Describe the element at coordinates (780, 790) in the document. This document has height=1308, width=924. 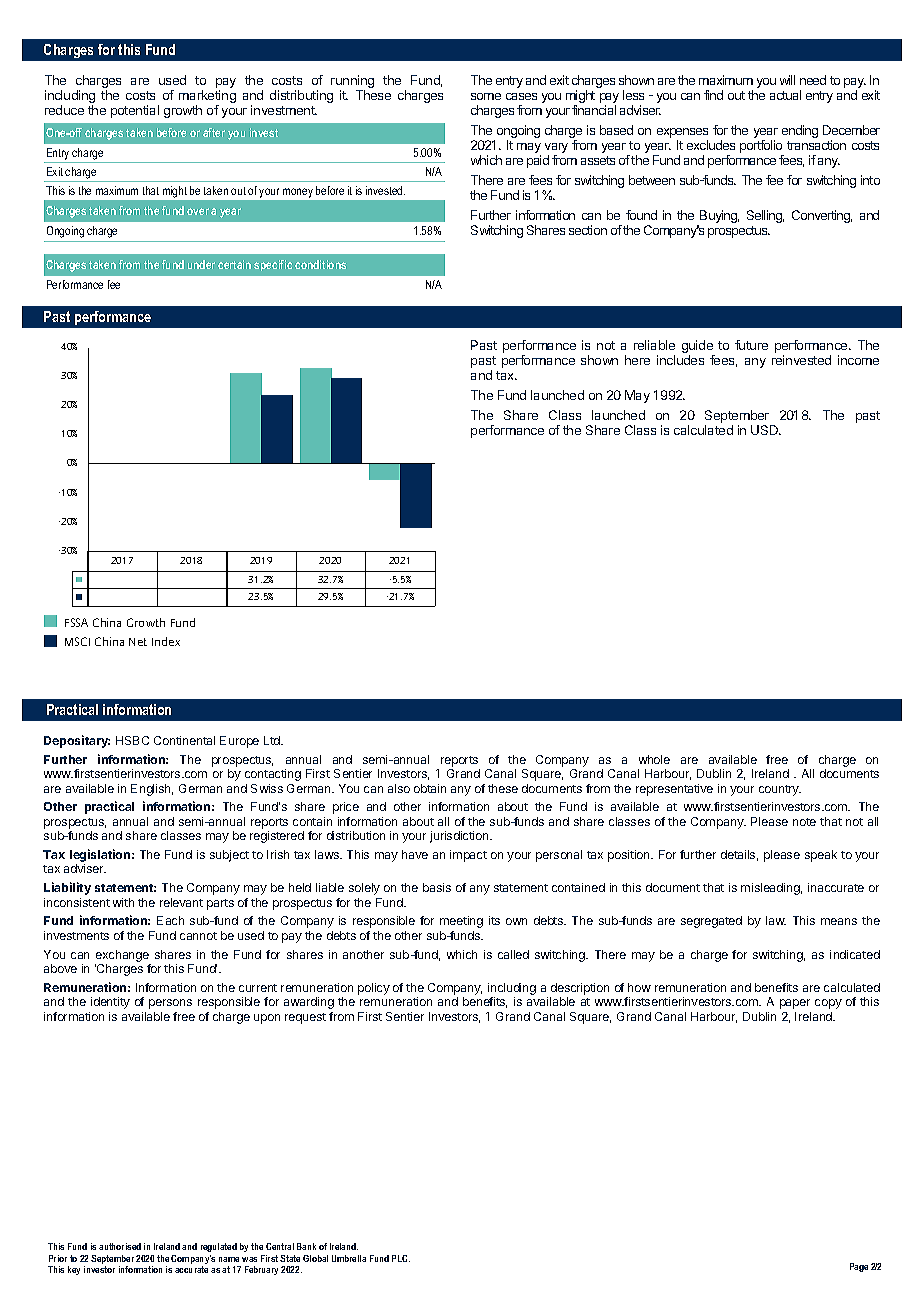
I see `country` at that location.
